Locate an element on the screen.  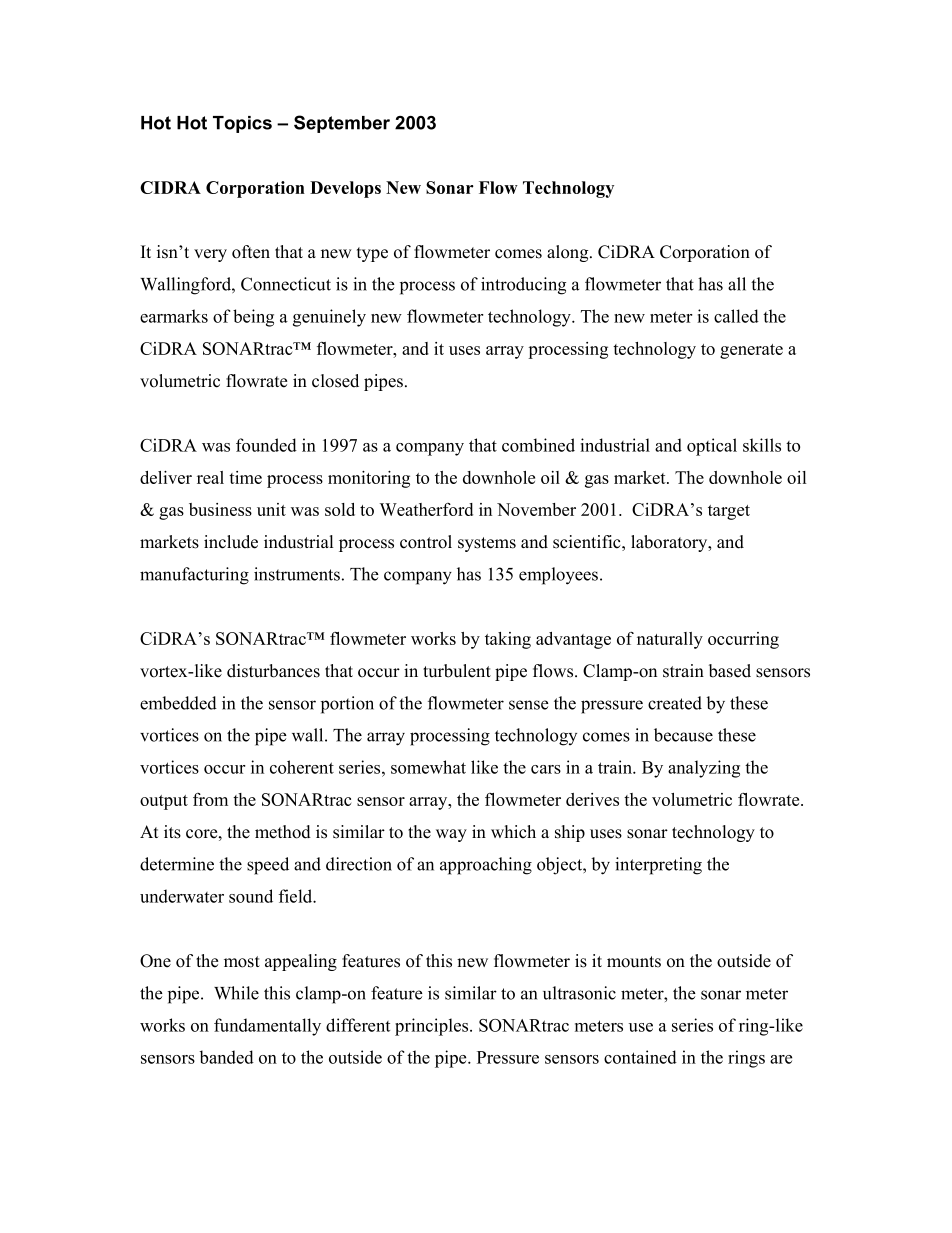
interpreting is located at coordinates (658, 866).
